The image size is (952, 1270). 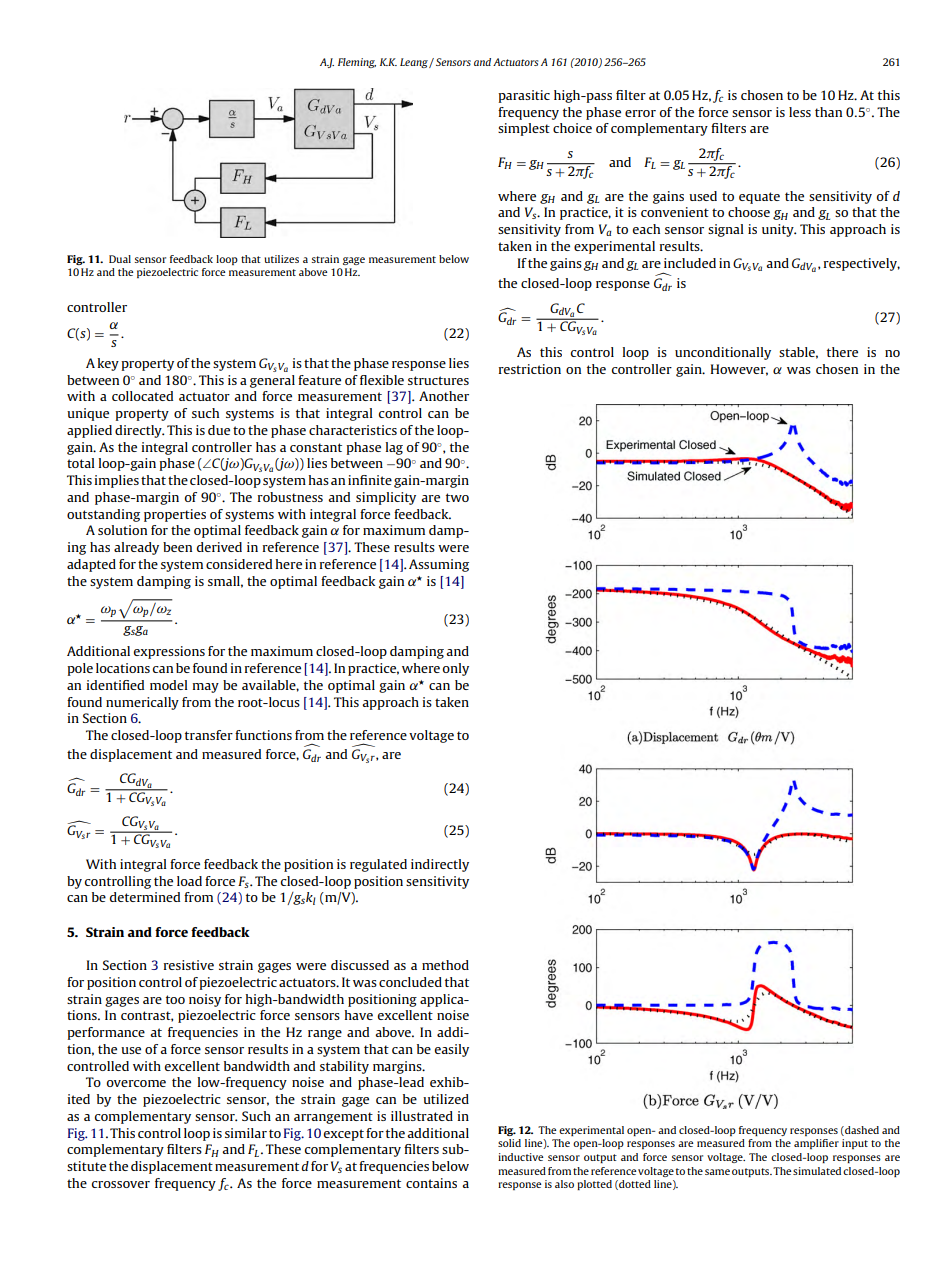 I want to click on only, so click(x=456, y=669).
